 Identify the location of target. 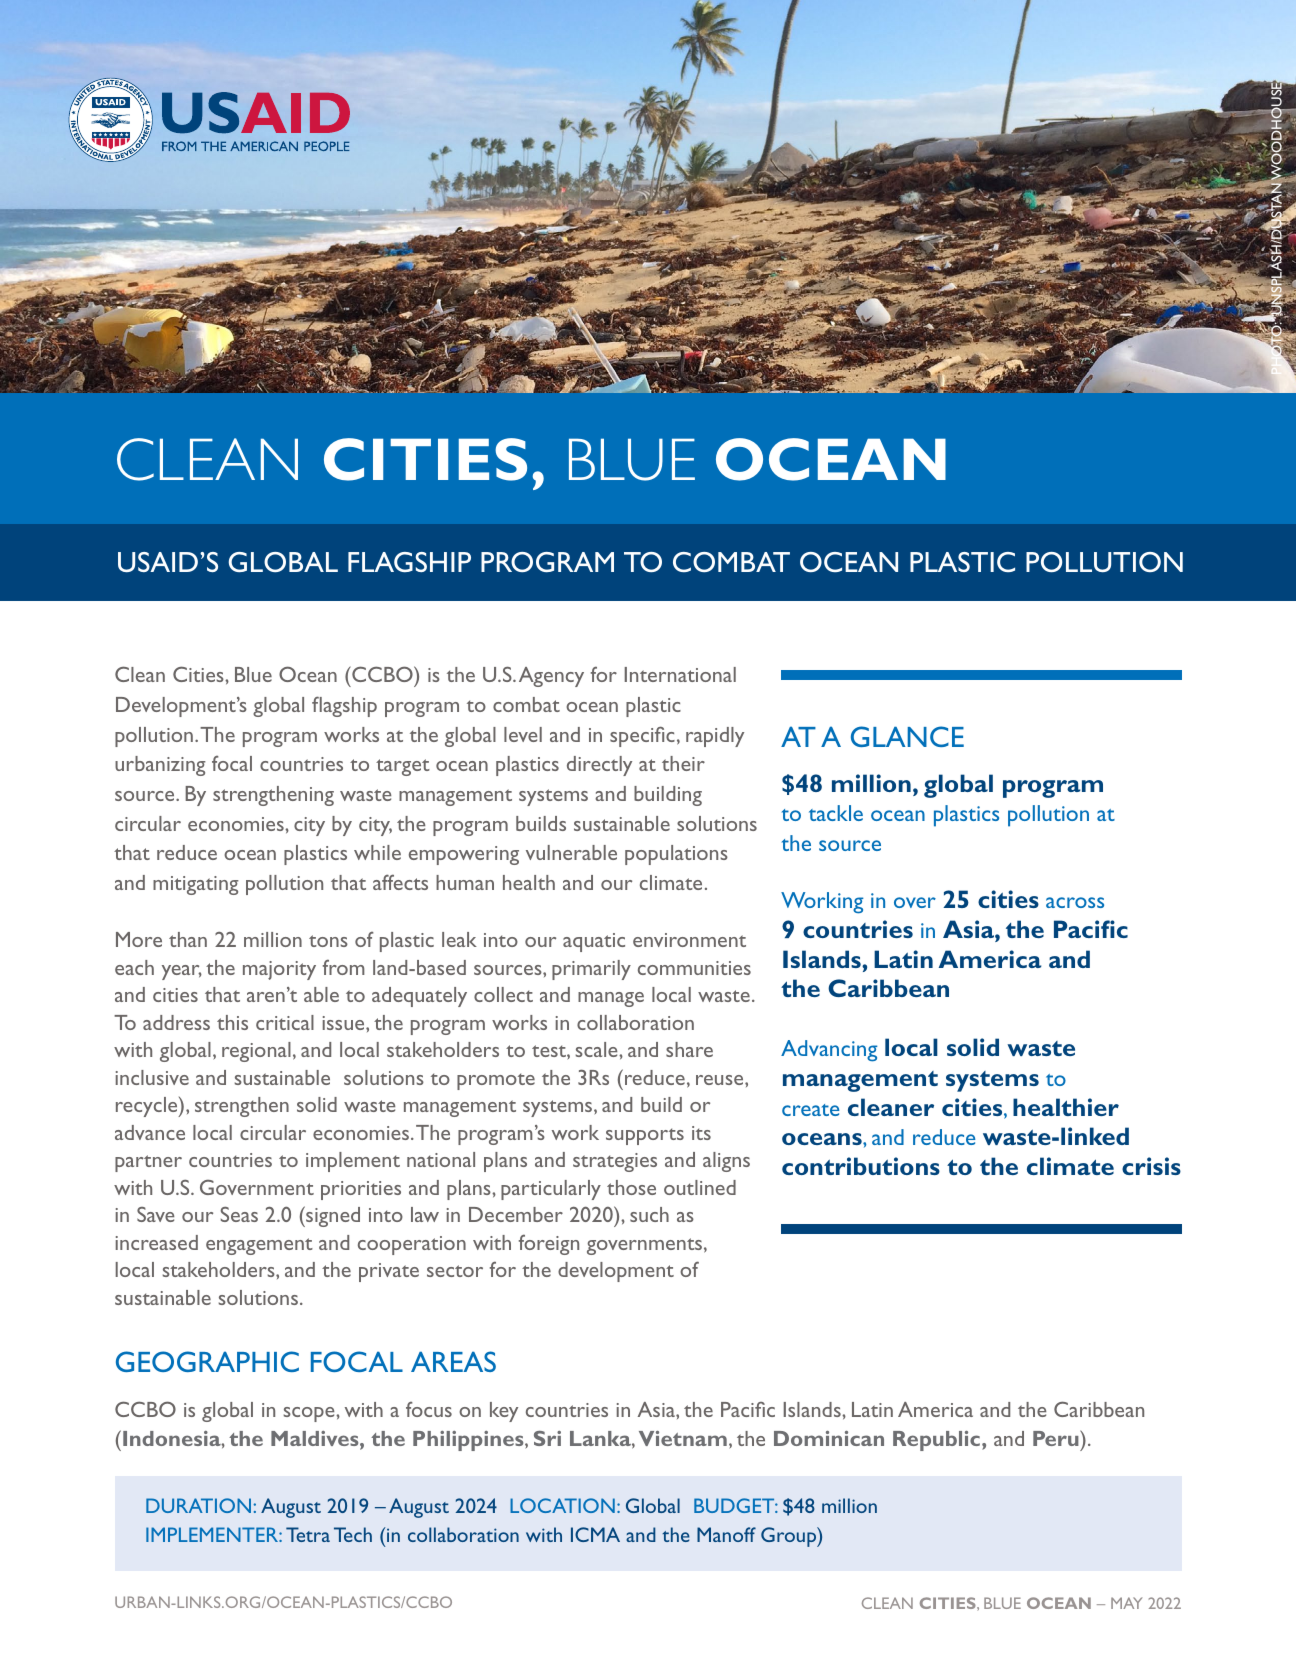
(403, 767).
